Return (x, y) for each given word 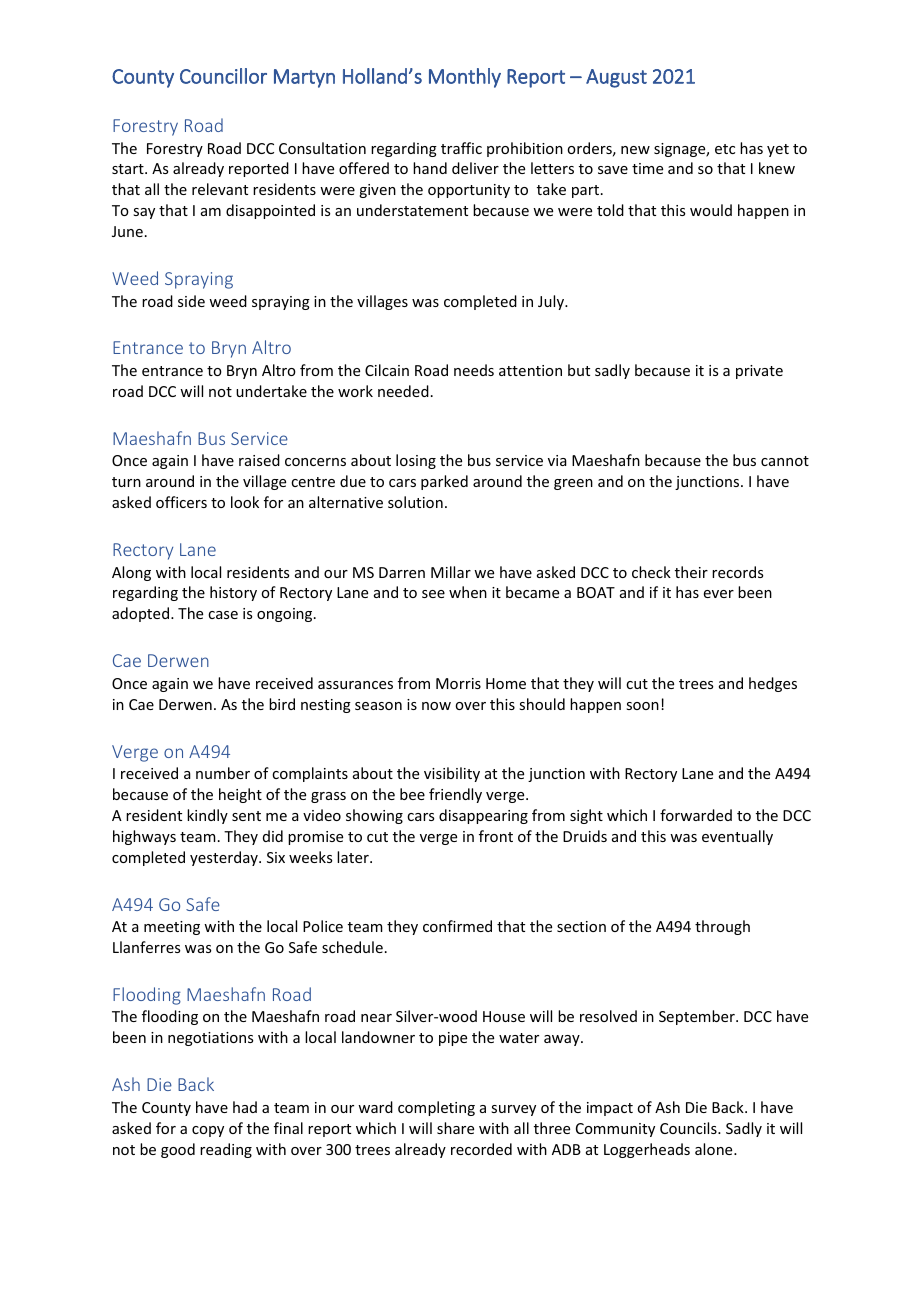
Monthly (465, 78)
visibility (452, 774)
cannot (785, 461)
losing (416, 461)
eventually (737, 837)
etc (725, 149)
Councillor (223, 76)
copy (208, 1131)
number (223, 773)
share (455, 1128)
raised (259, 460)
